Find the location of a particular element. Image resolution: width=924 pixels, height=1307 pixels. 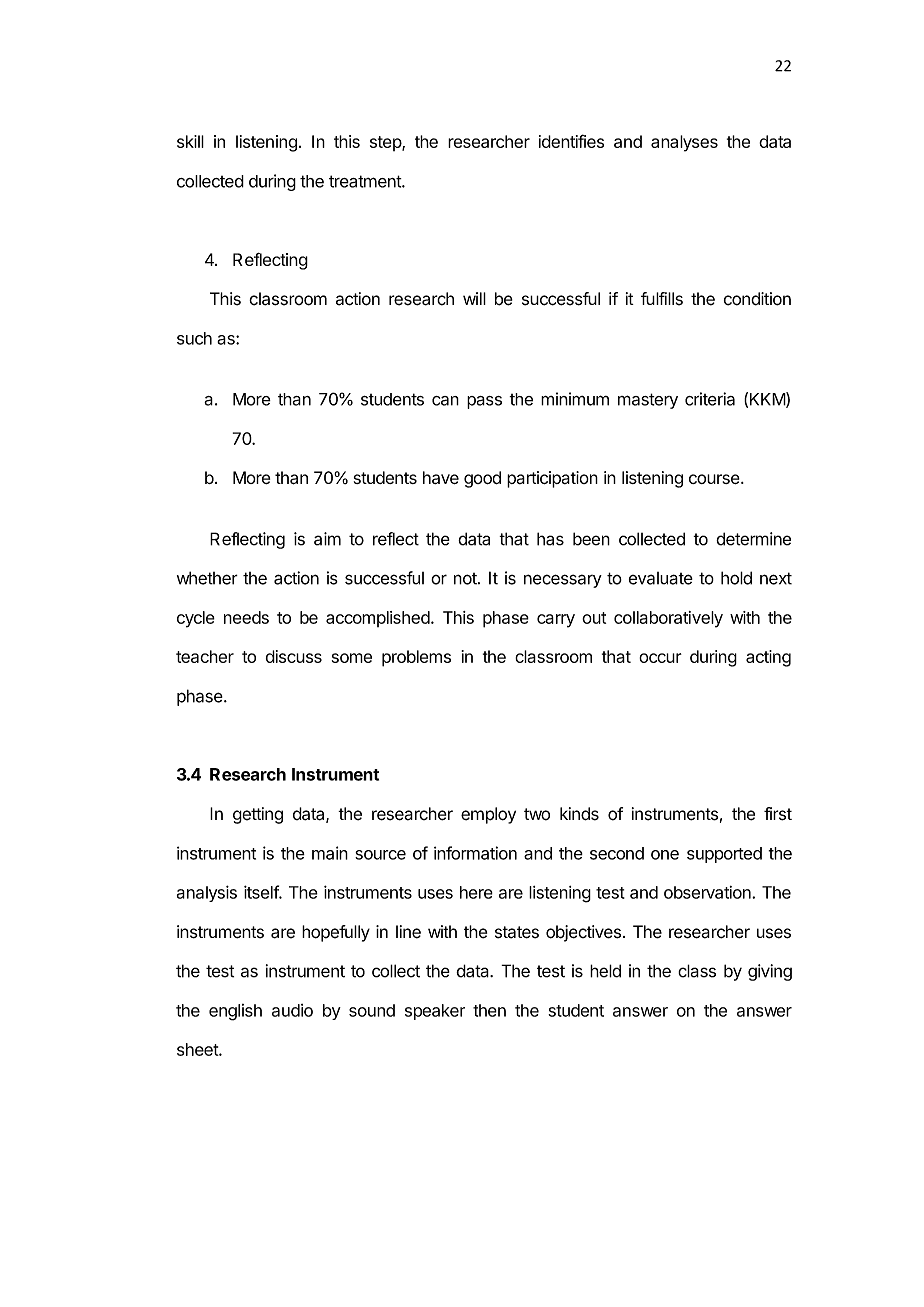

then is located at coordinates (489, 1010).
